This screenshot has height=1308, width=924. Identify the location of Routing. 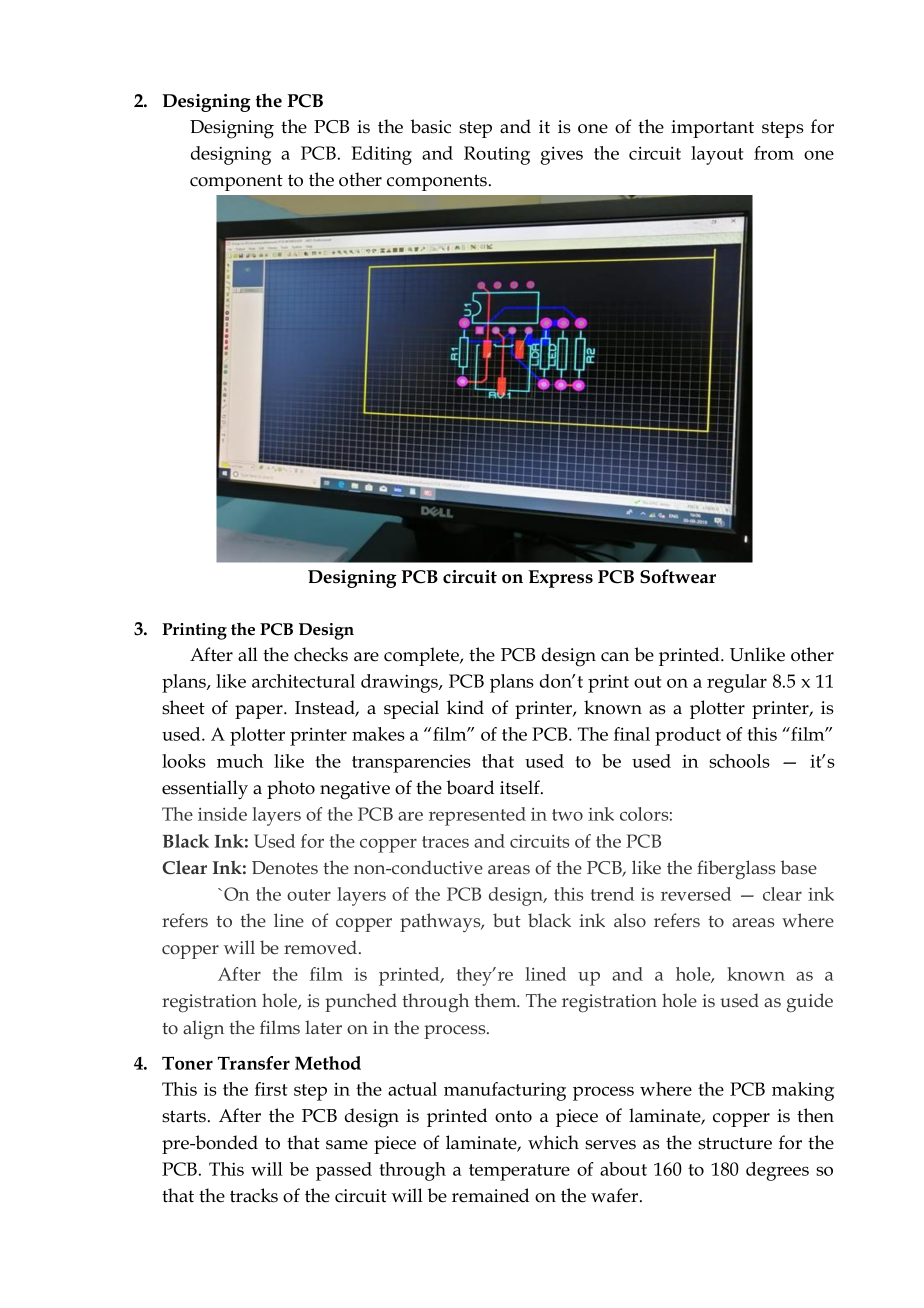
(497, 155).
